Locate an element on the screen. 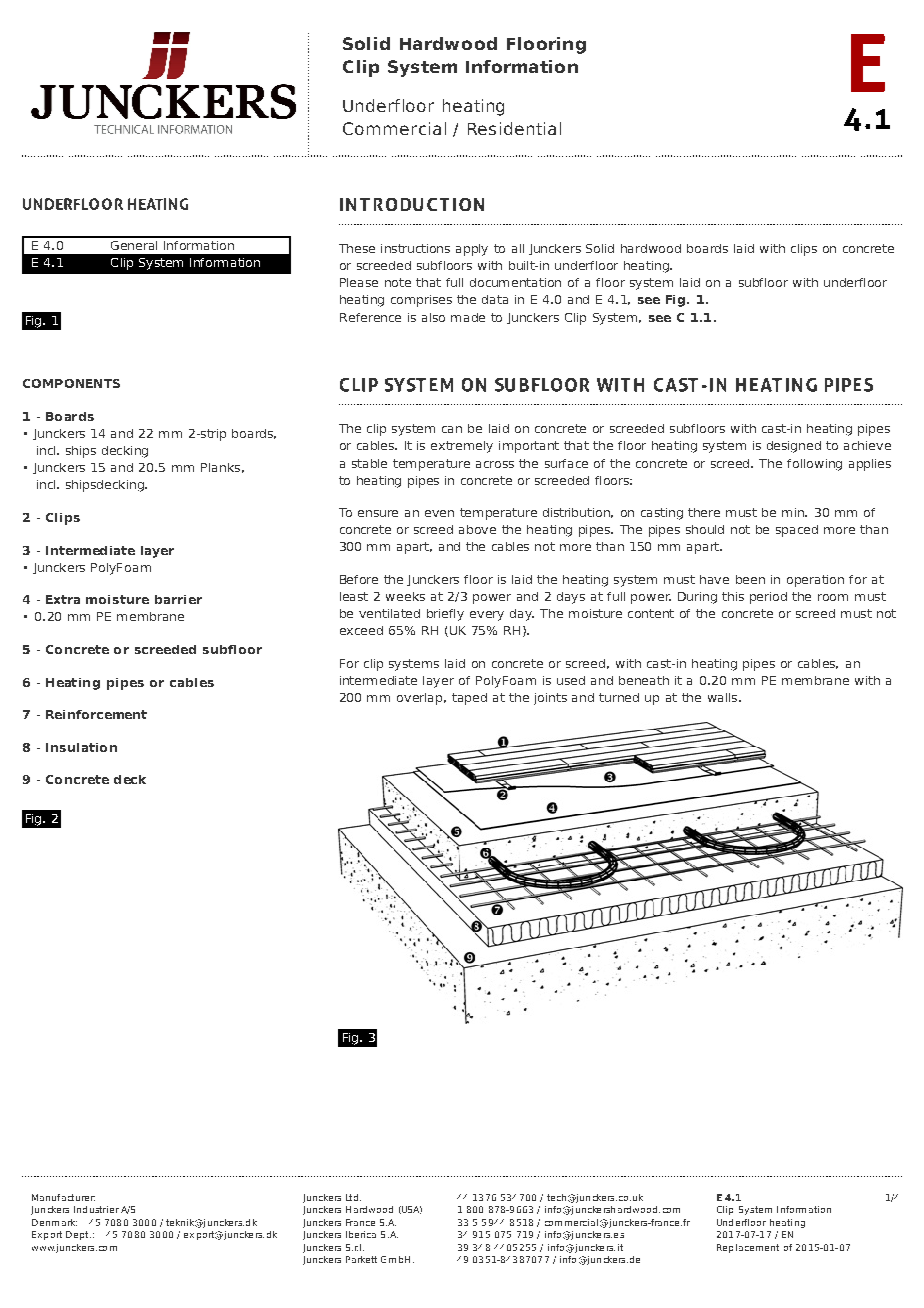 The width and height of the screenshot is (924, 1308). barrier is located at coordinates (178, 599).
